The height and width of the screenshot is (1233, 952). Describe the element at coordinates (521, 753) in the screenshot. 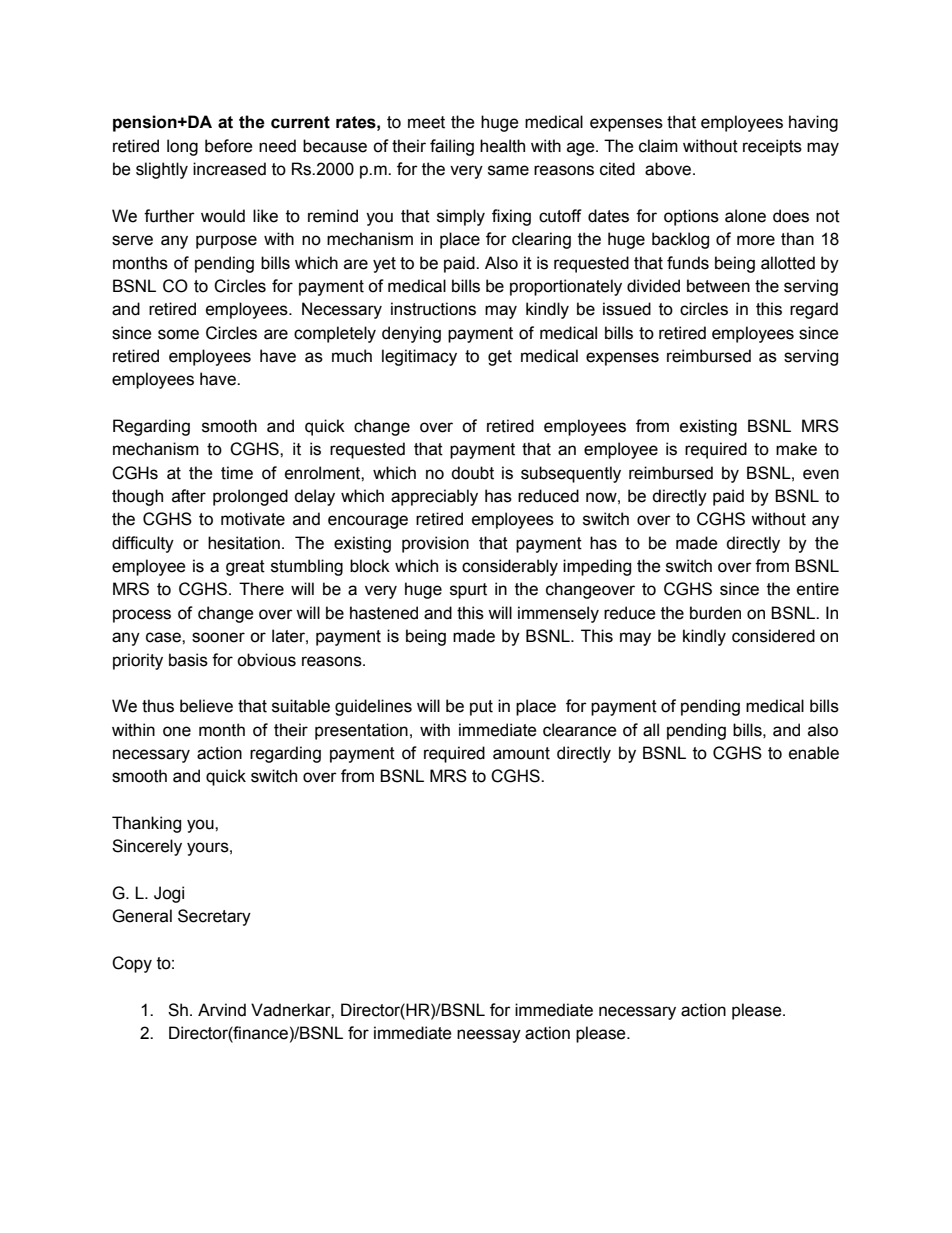

I see `amount` at that location.
